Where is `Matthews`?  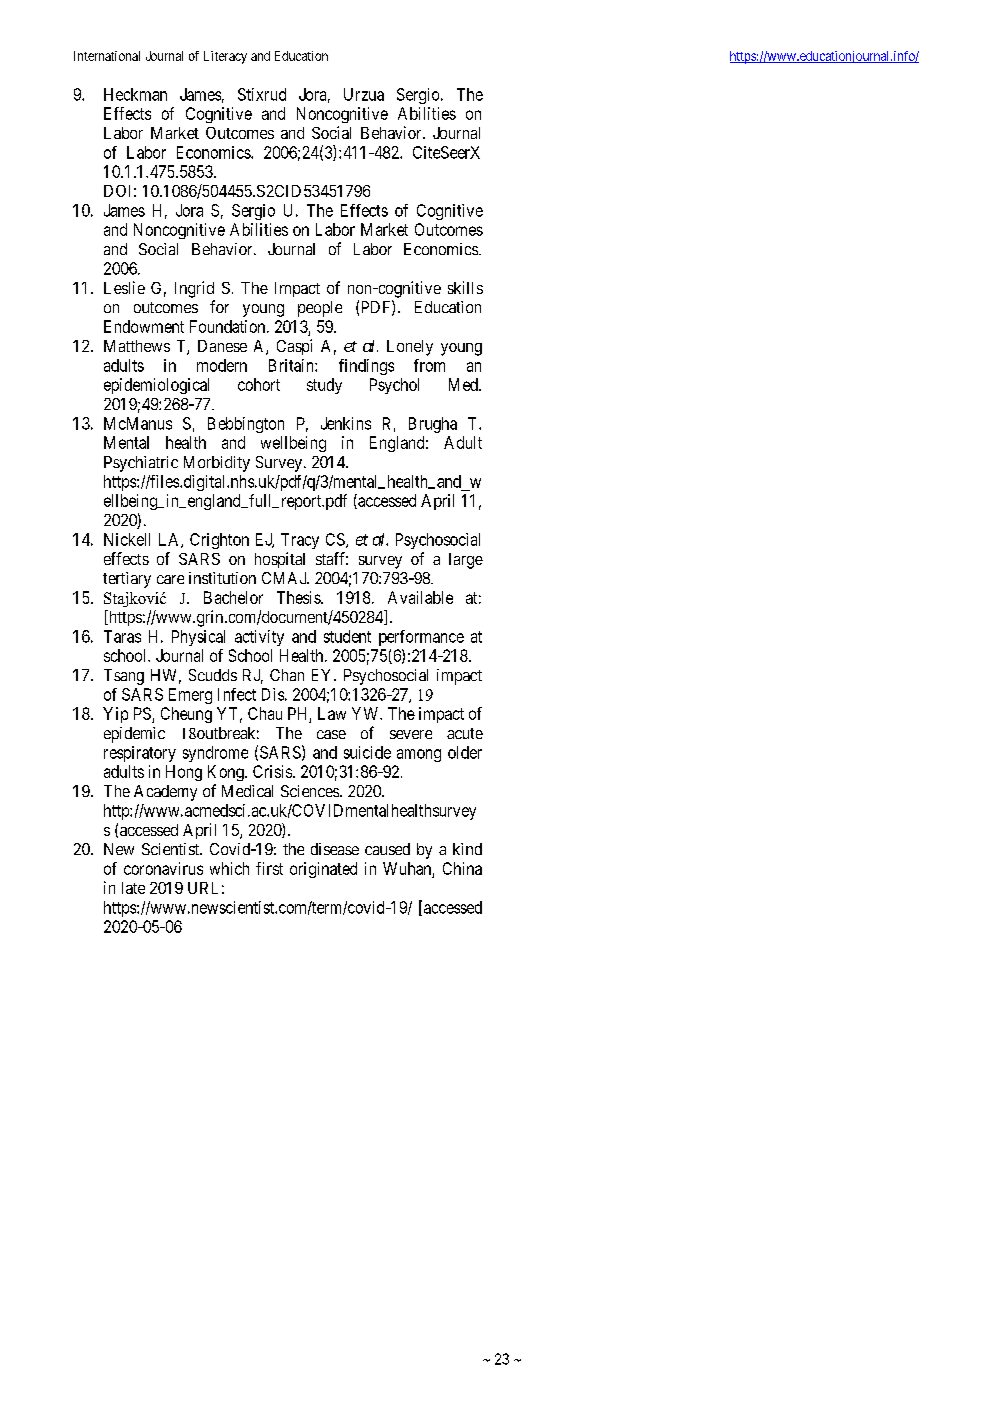 Matthews is located at coordinates (137, 346).
